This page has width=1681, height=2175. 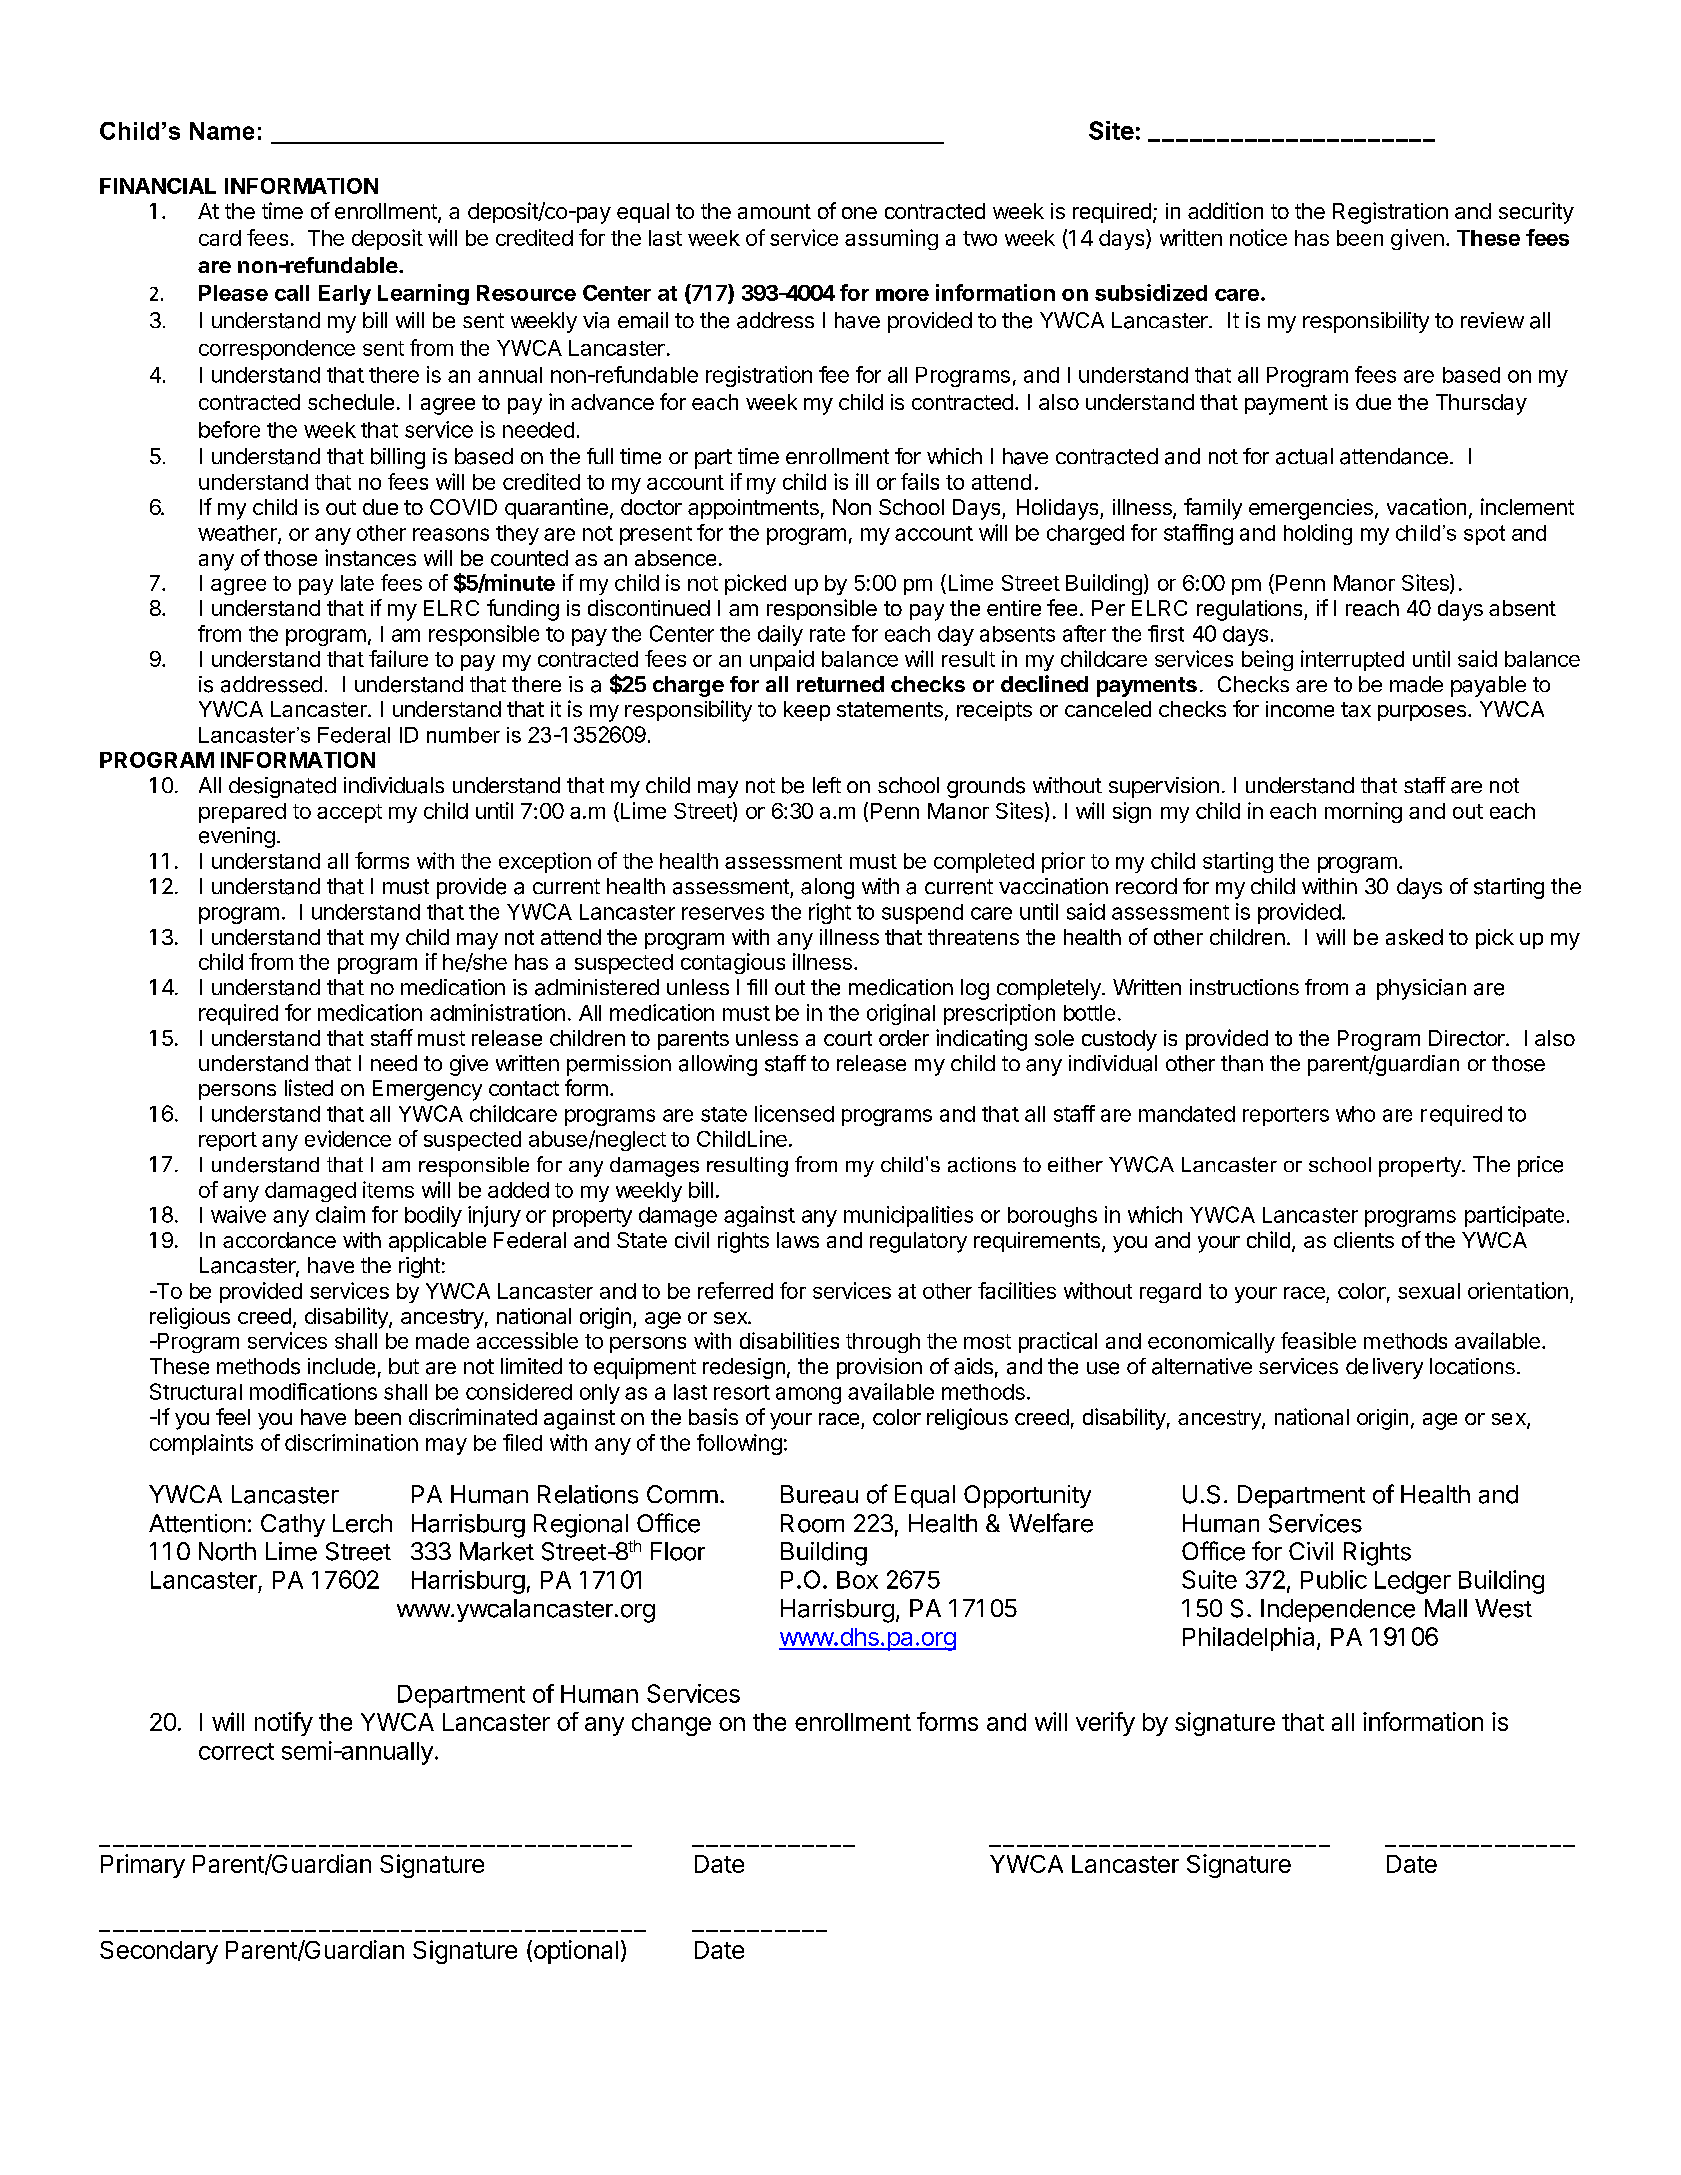 What do you see at coordinates (574, 1952) in the page?
I see `optional` at bounding box center [574, 1952].
